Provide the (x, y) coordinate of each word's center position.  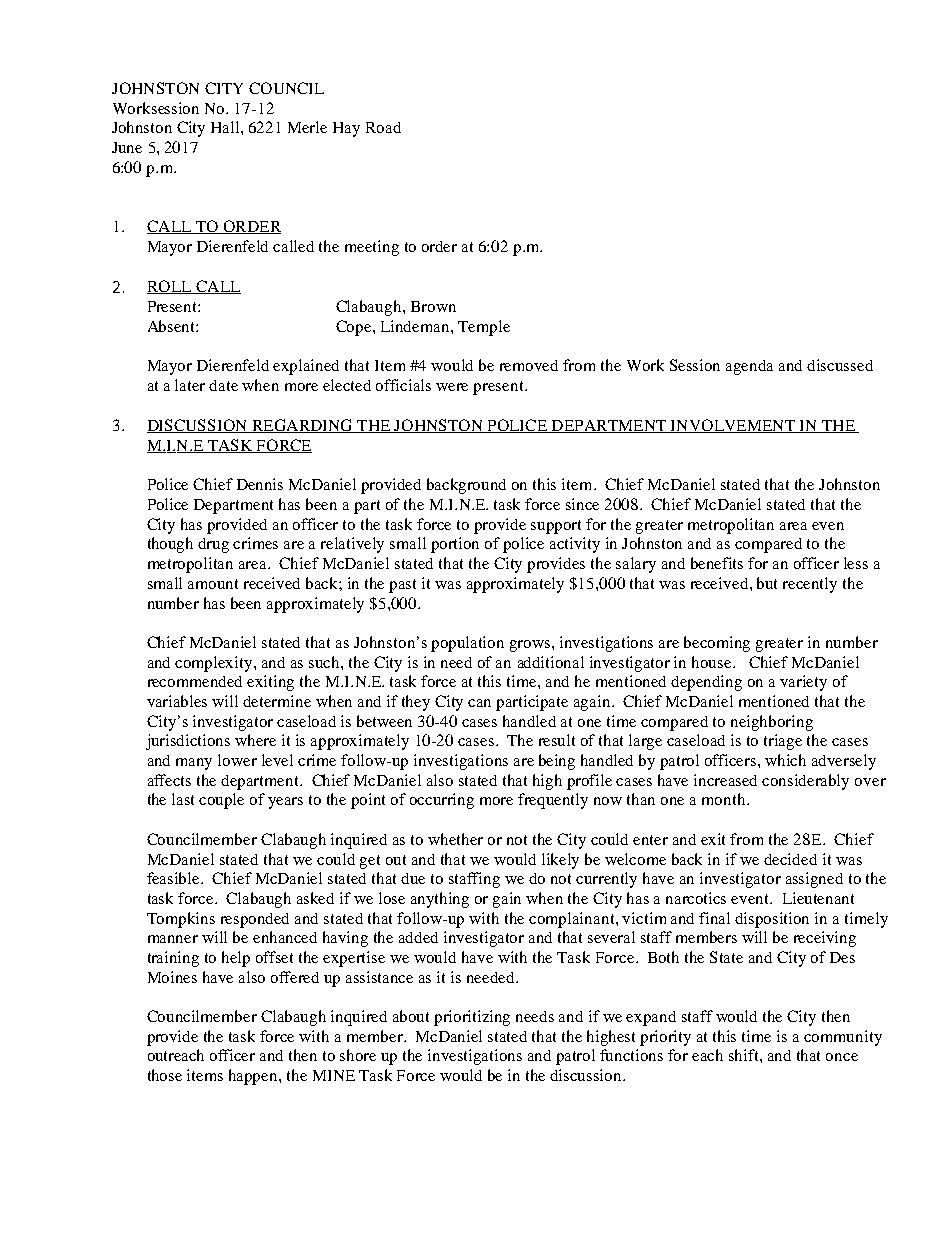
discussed (840, 365)
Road (383, 127)
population (467, 644)
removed (529, 365)
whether (455, 839)
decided (790, 859)
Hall (226, 127)
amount (213, 584)
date (223, 385)
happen (254, 1077)
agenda (749, 367)
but (767, 583)
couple (221, 801)
